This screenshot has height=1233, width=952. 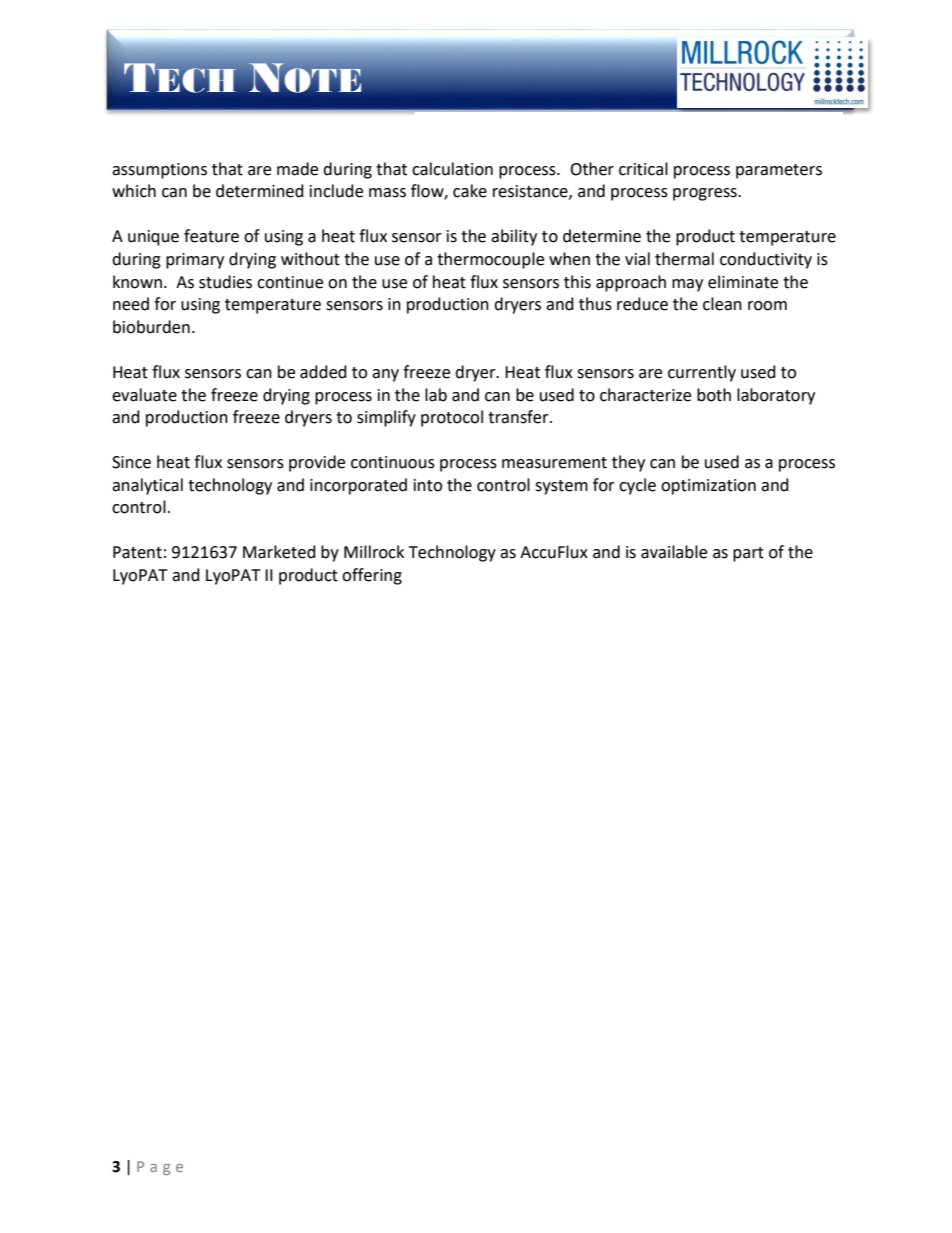 I want to click on progress, so click(x=706, y=194).
